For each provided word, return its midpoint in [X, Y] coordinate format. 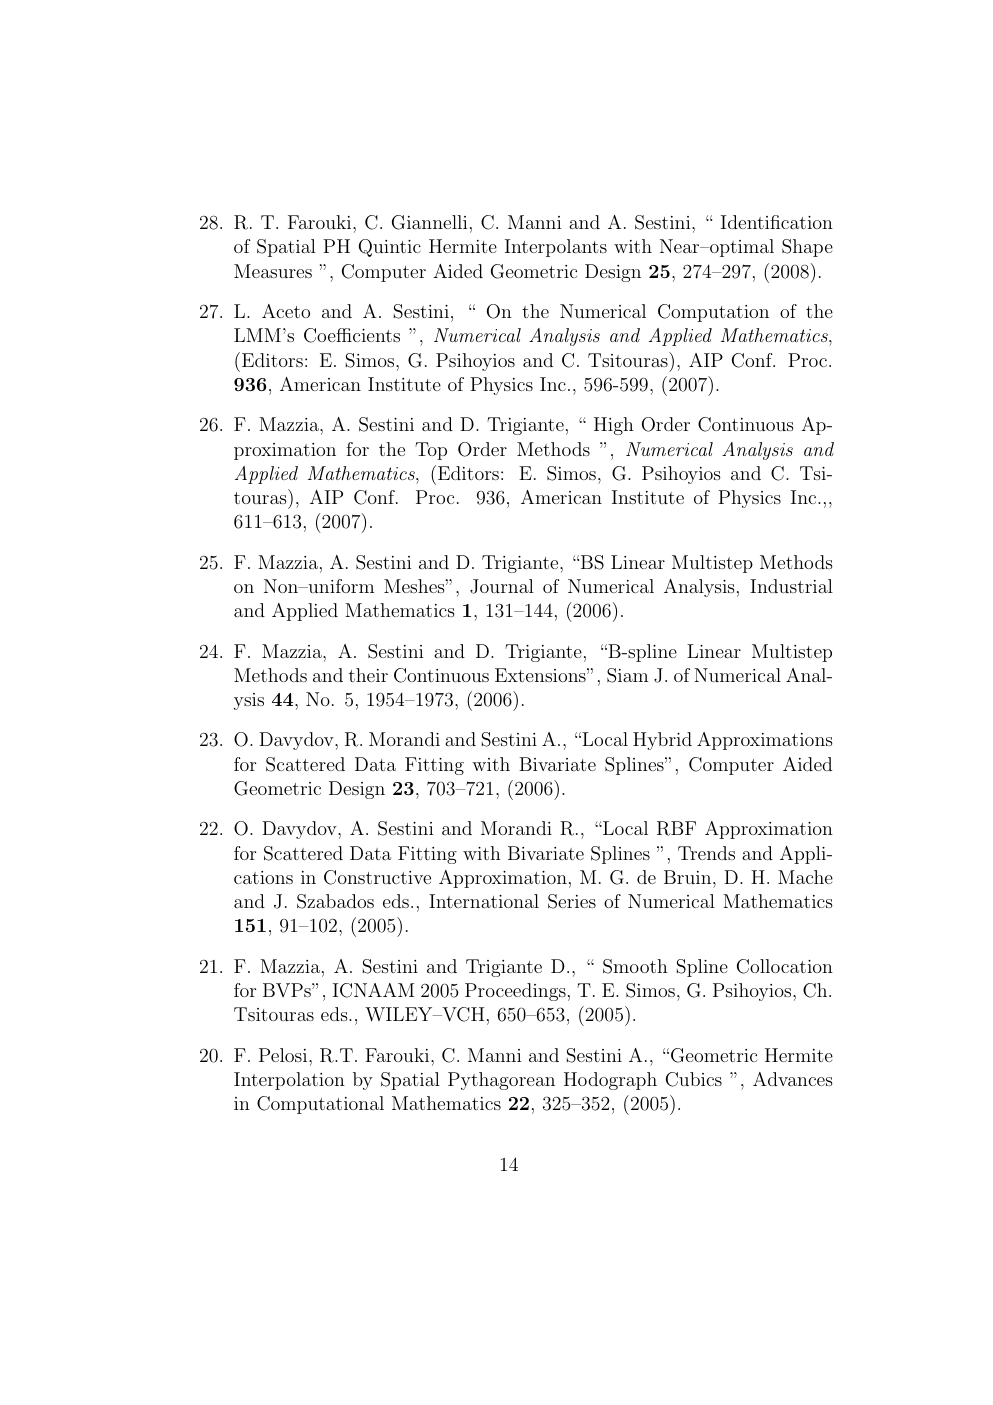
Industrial [791, 586]
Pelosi [284, 1055]
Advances [793, 1079]
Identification [777, 222]
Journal [502, 586]
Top [431, 451]
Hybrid [662, 741]
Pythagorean [501, 1081]
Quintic [390, 248]
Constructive [377, 877]
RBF [676, 828]
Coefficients [352, 335]
